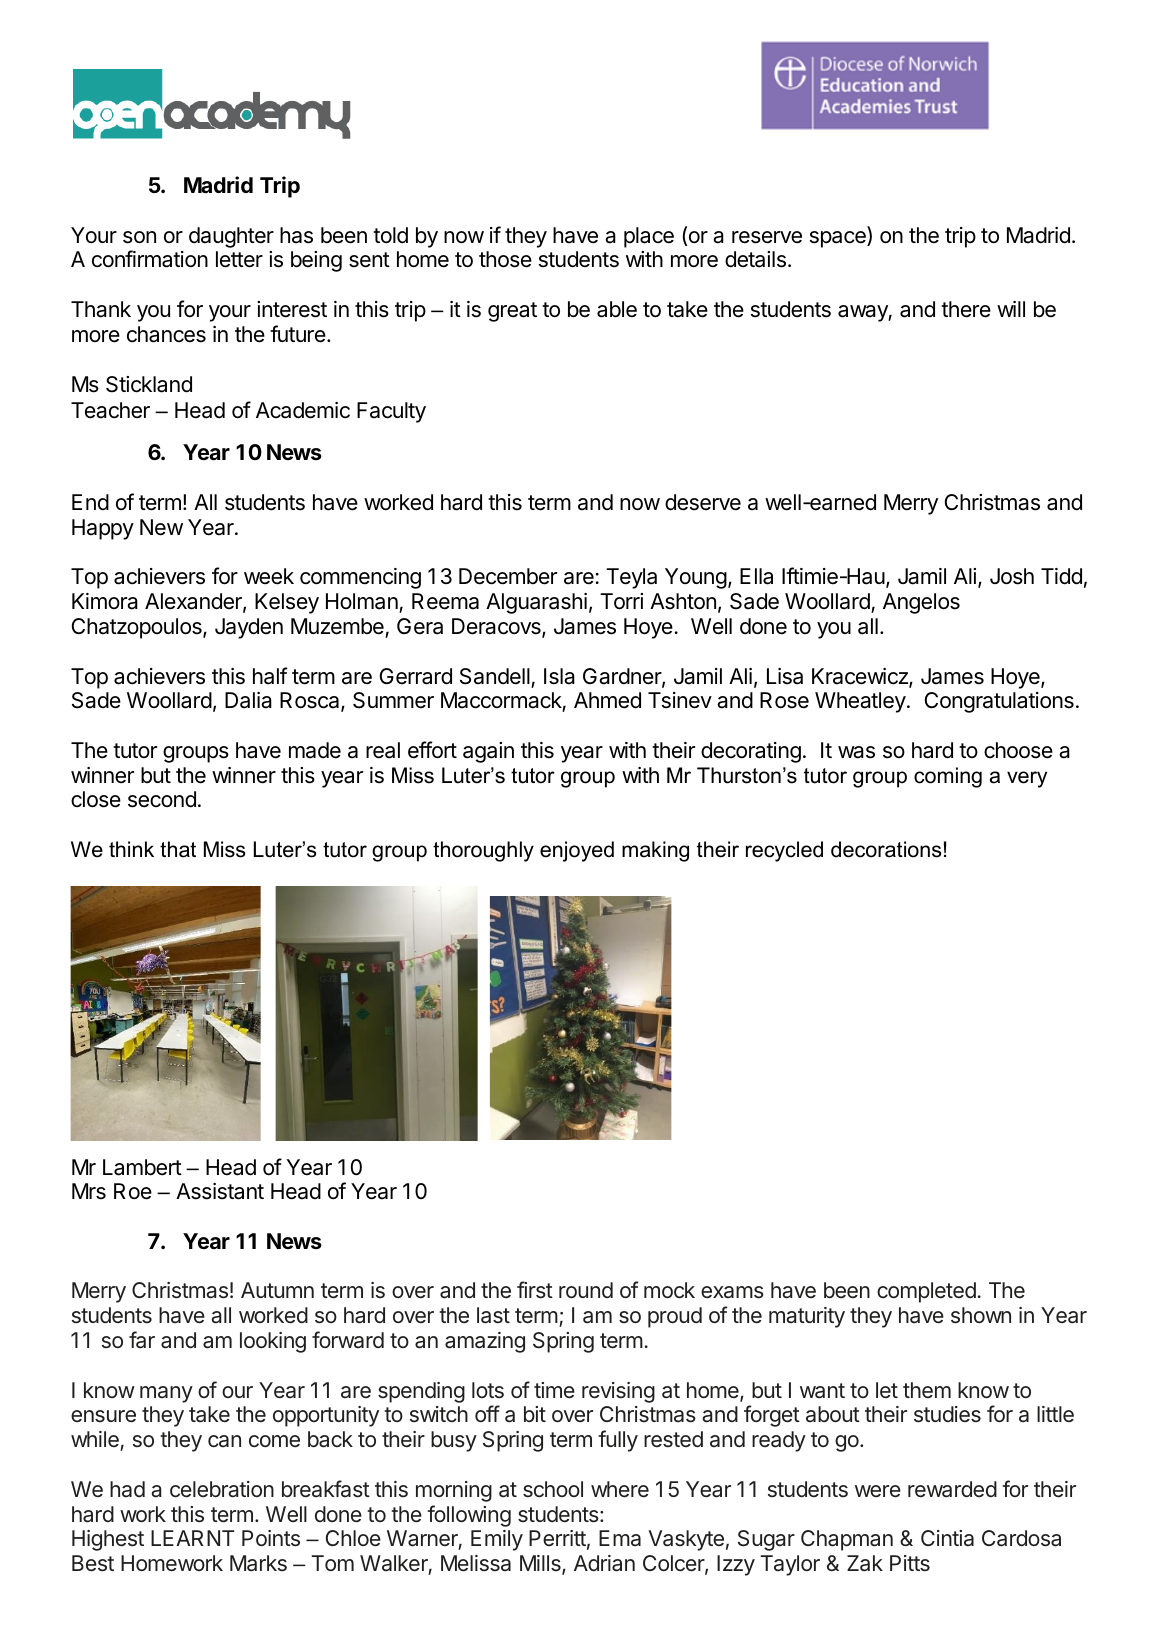  What do you see at coordinates (966, 309) in the page?
I see `there` at bounding box center [966, 309].
